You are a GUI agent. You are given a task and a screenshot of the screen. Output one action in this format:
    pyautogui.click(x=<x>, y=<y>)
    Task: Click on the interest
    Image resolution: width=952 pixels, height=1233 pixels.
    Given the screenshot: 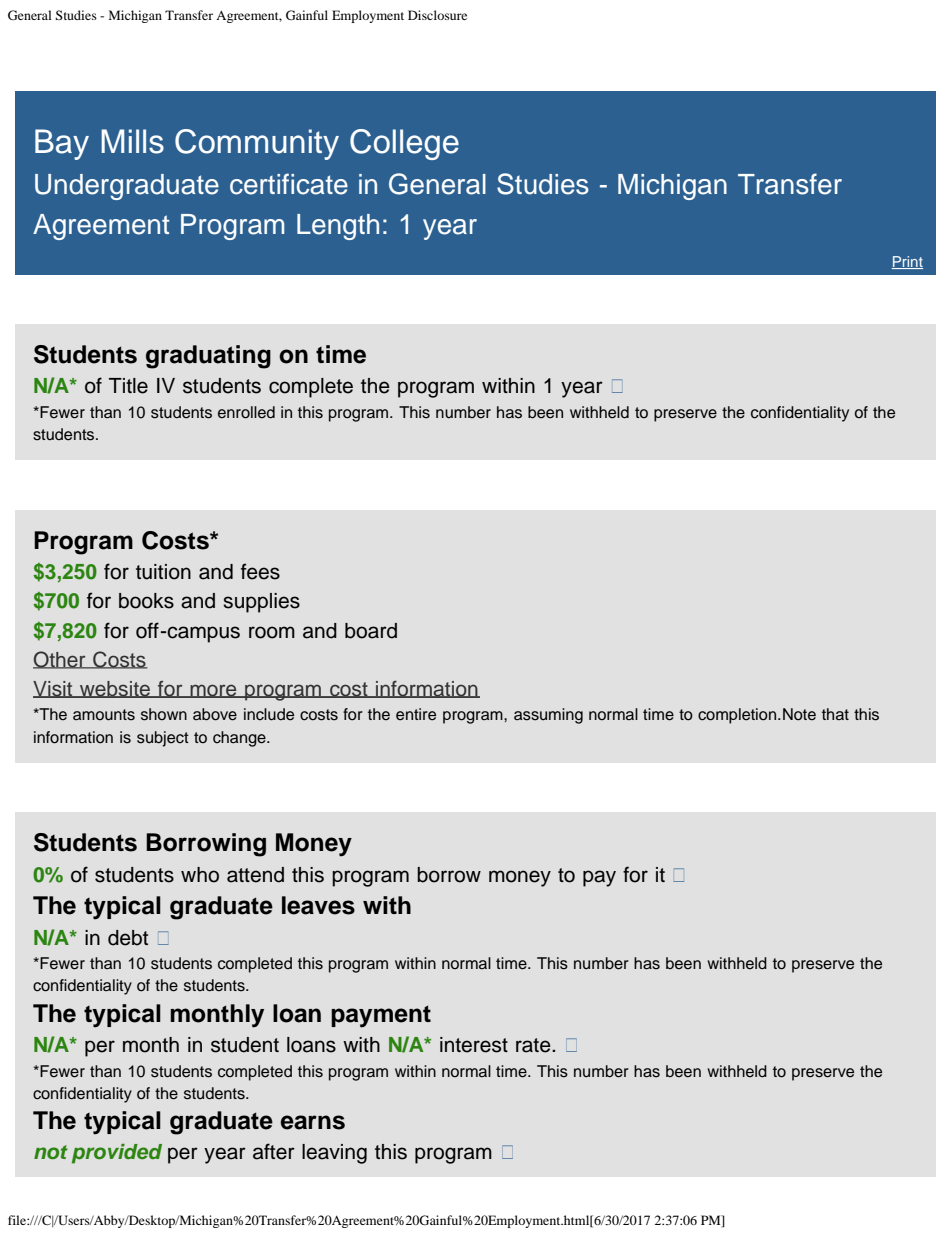 What is the action you would take?
    pyautogui.click(x=474, y=1045)
